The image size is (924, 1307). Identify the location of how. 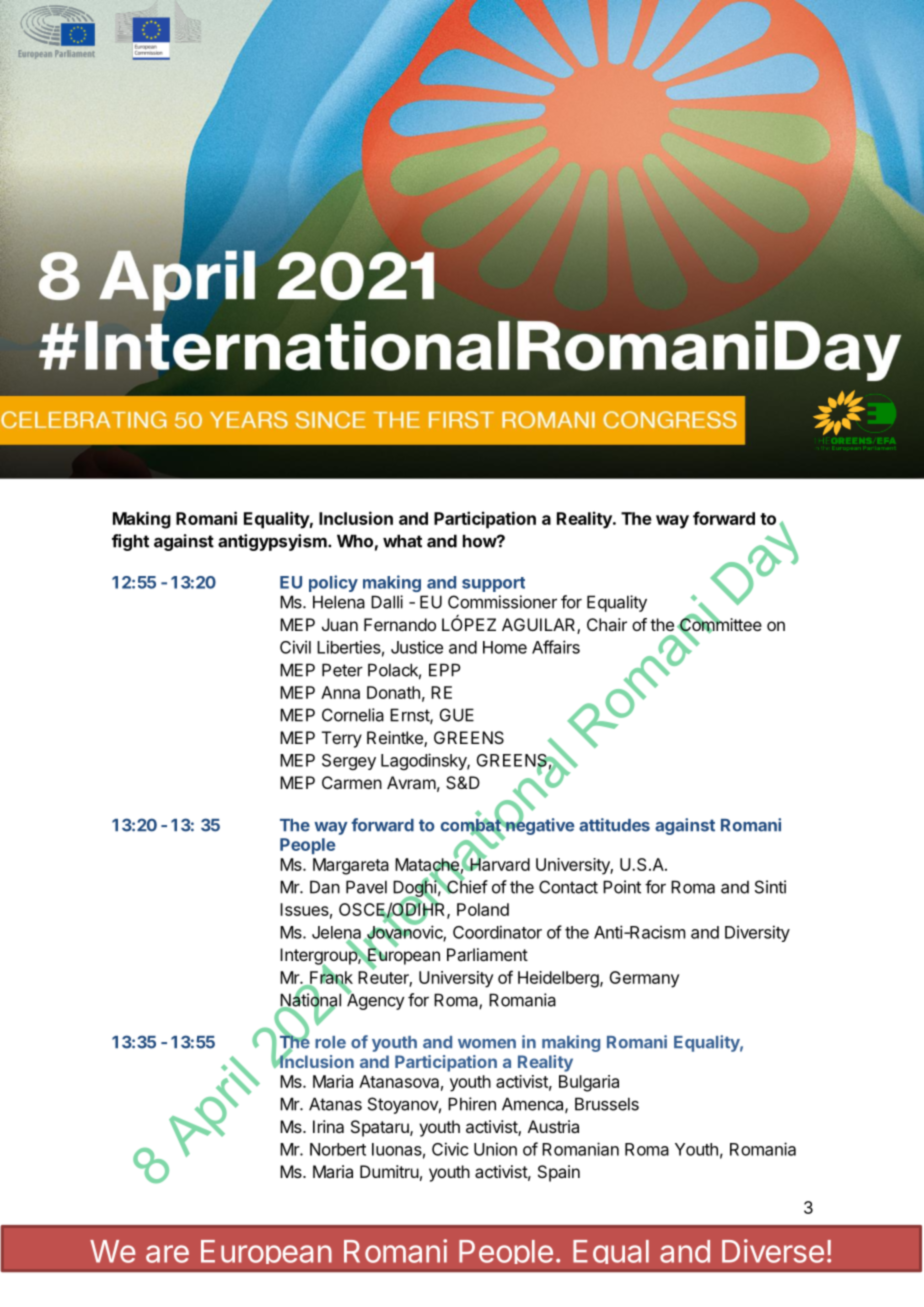
(480, 541).
